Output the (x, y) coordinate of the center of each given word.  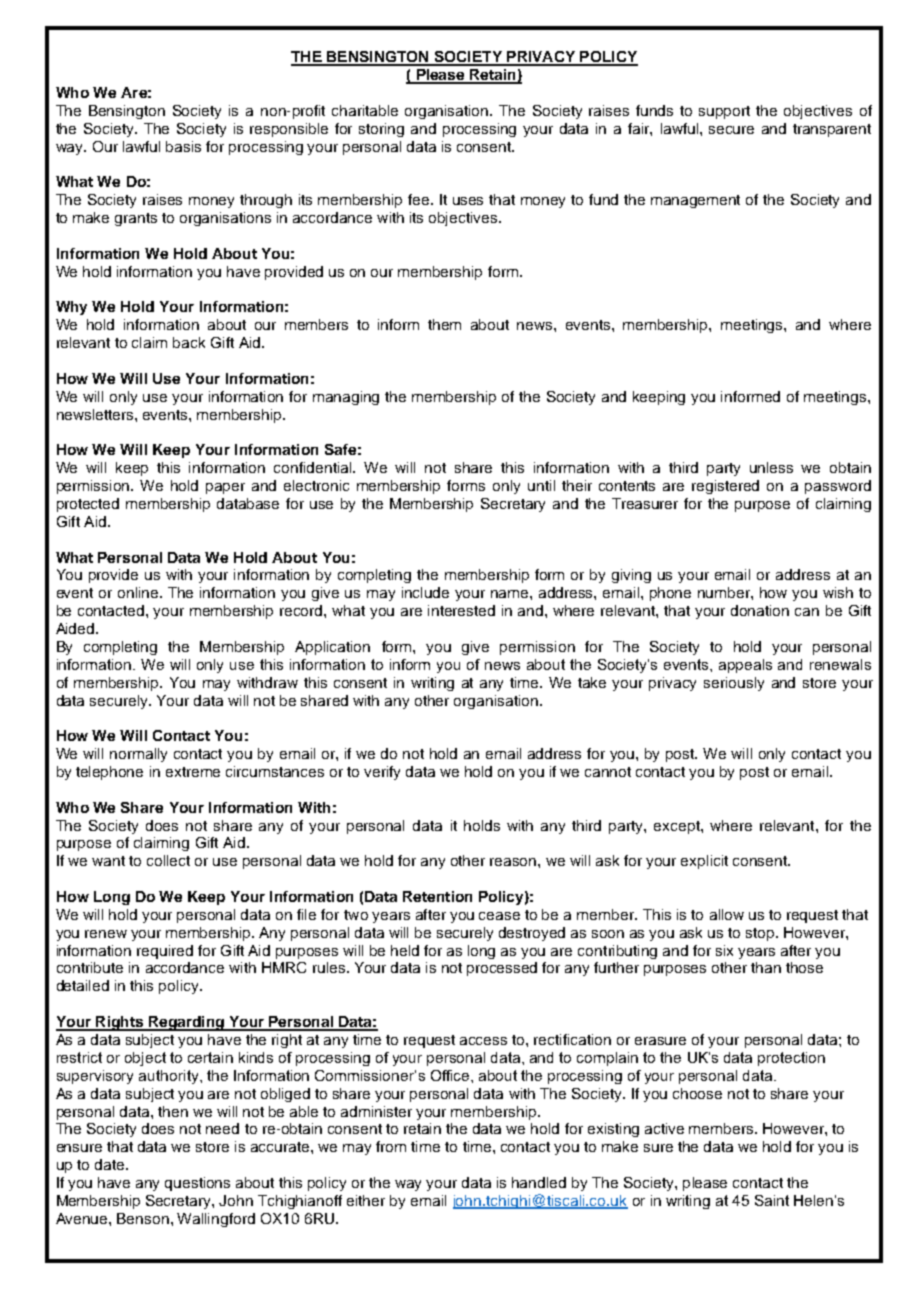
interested (461, 610)
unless (771, 467)
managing (346, 398)
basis (183, 146)
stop (761, 934)
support (724, 112)
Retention (437, 896)
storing (381, 130)
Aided (76, 628)
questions (197, 1184)
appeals (745, 666)
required (165, 952)
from (391, 1146)
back (189, 342)
